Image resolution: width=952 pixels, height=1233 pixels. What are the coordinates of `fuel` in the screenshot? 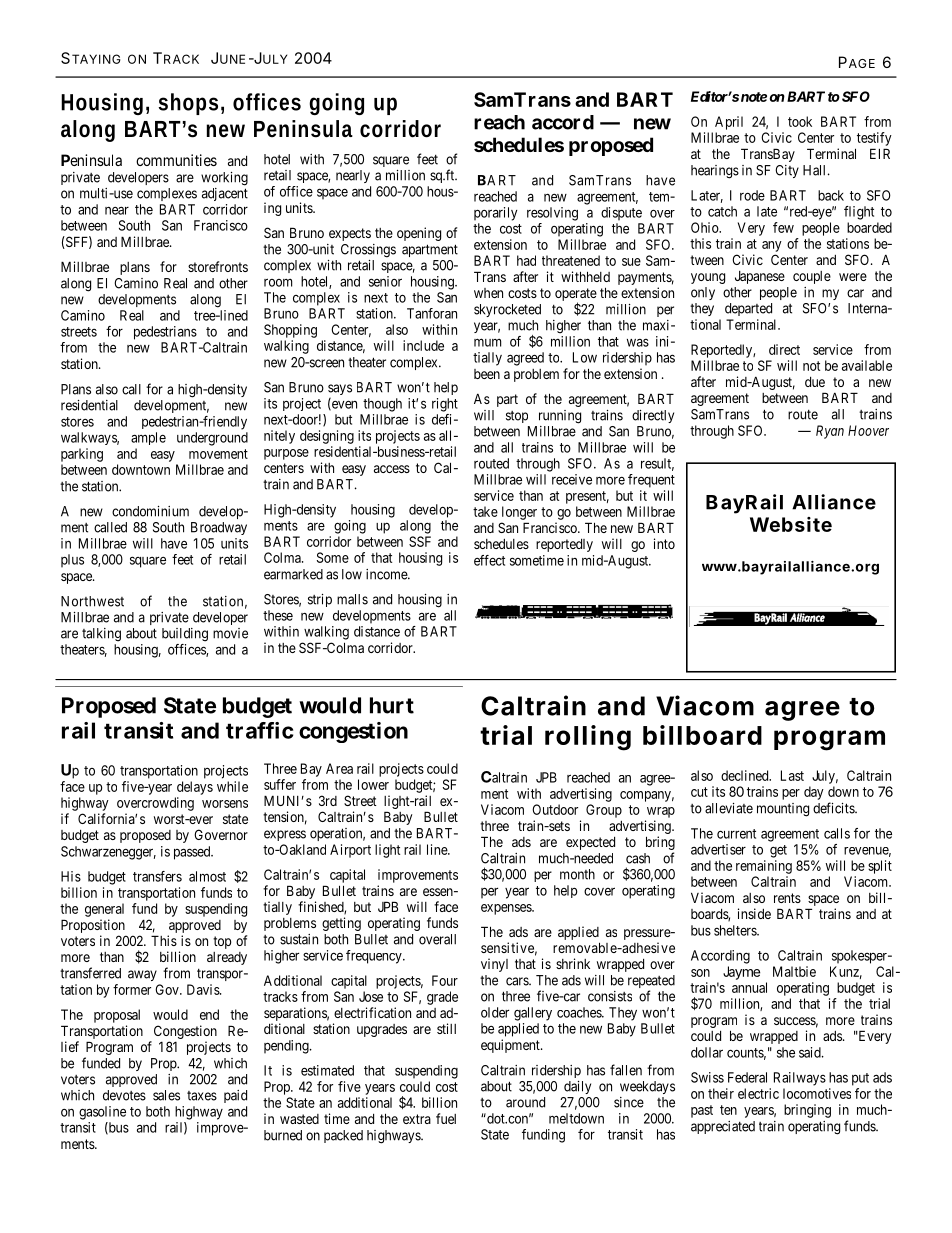 It's located at (446, 1118).
